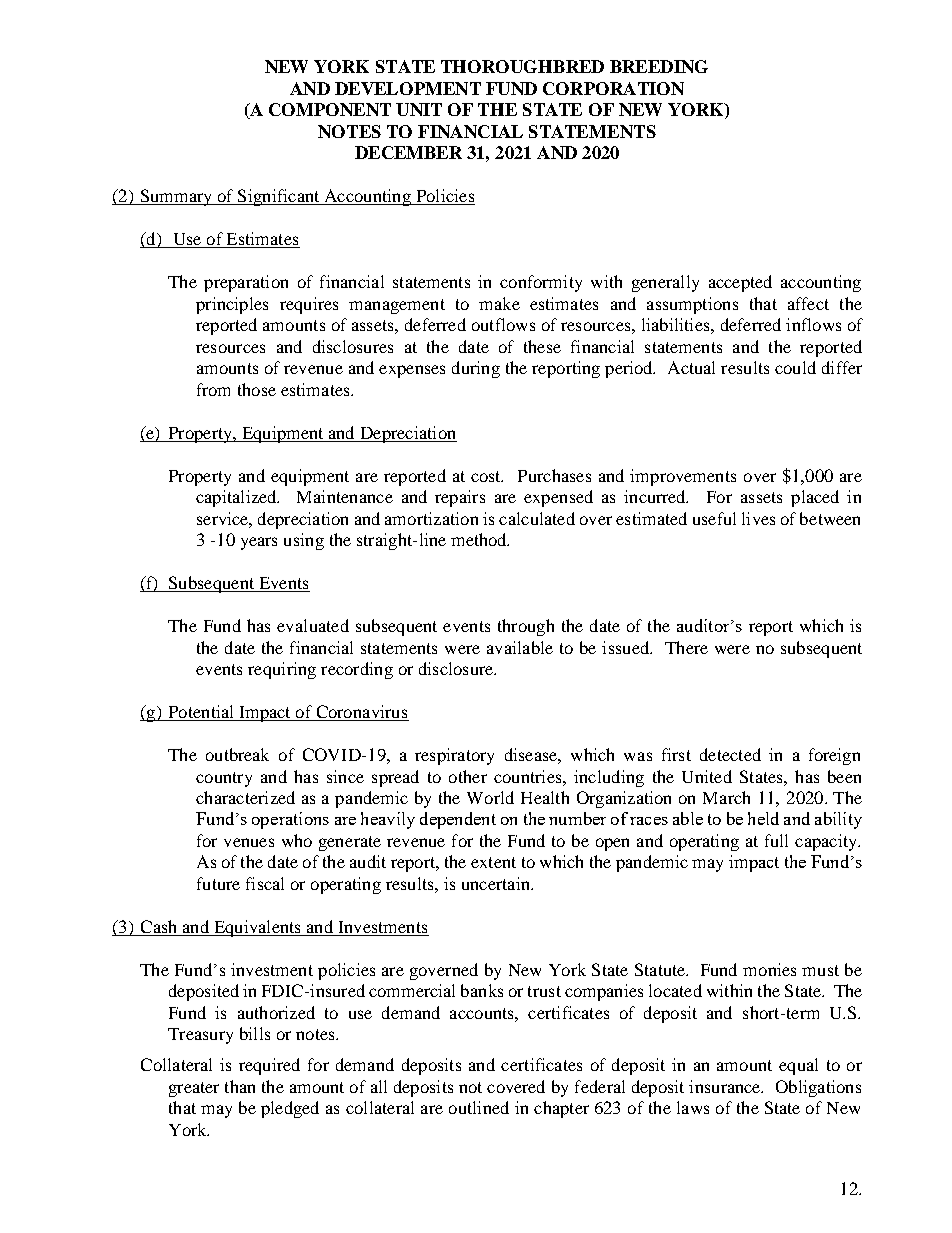  Describe the element at coordinates (240, 1086) in the screenshot. I see `than` at that location.
